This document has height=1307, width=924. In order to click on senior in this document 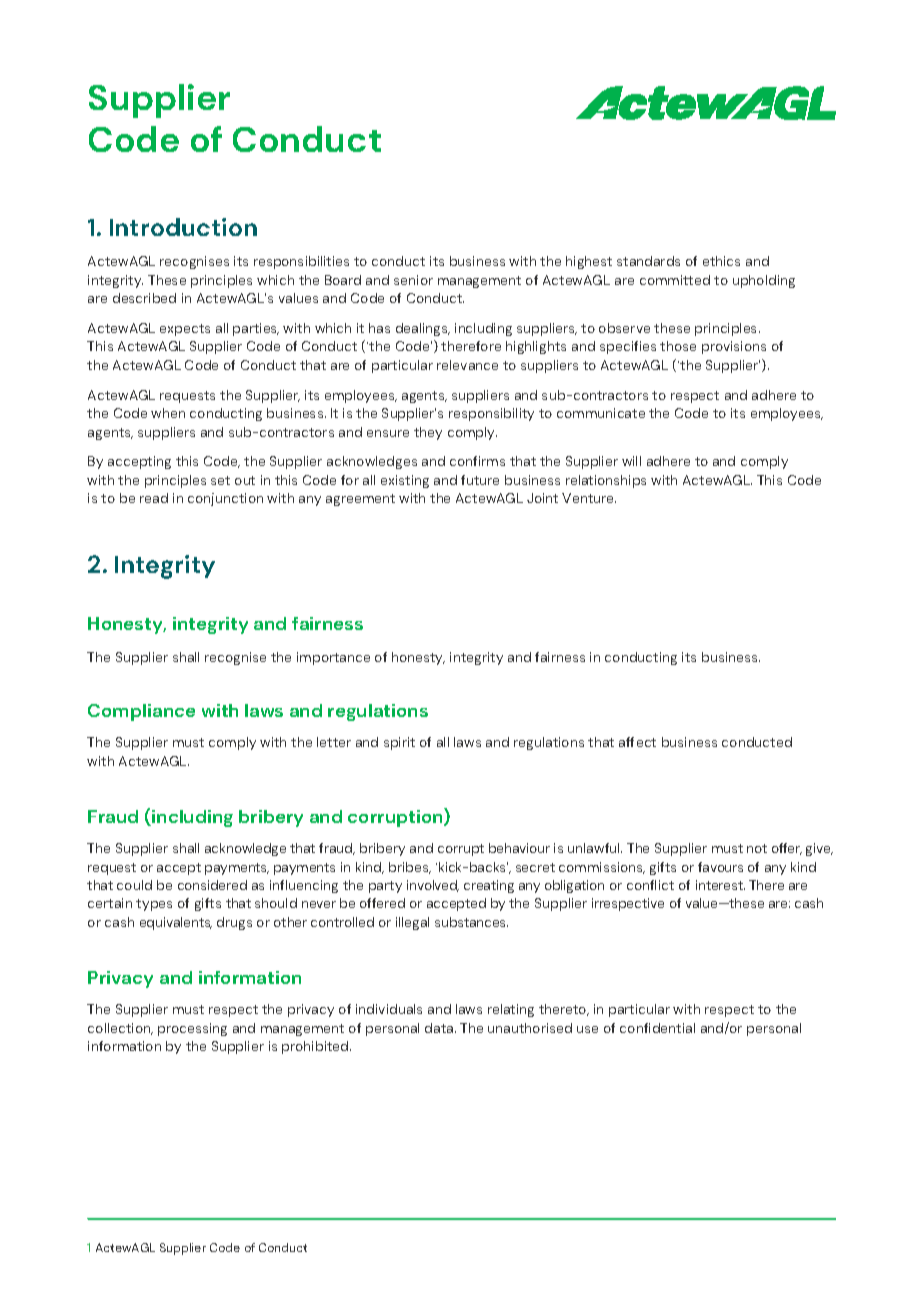, I will do `click(413, 280)`.
